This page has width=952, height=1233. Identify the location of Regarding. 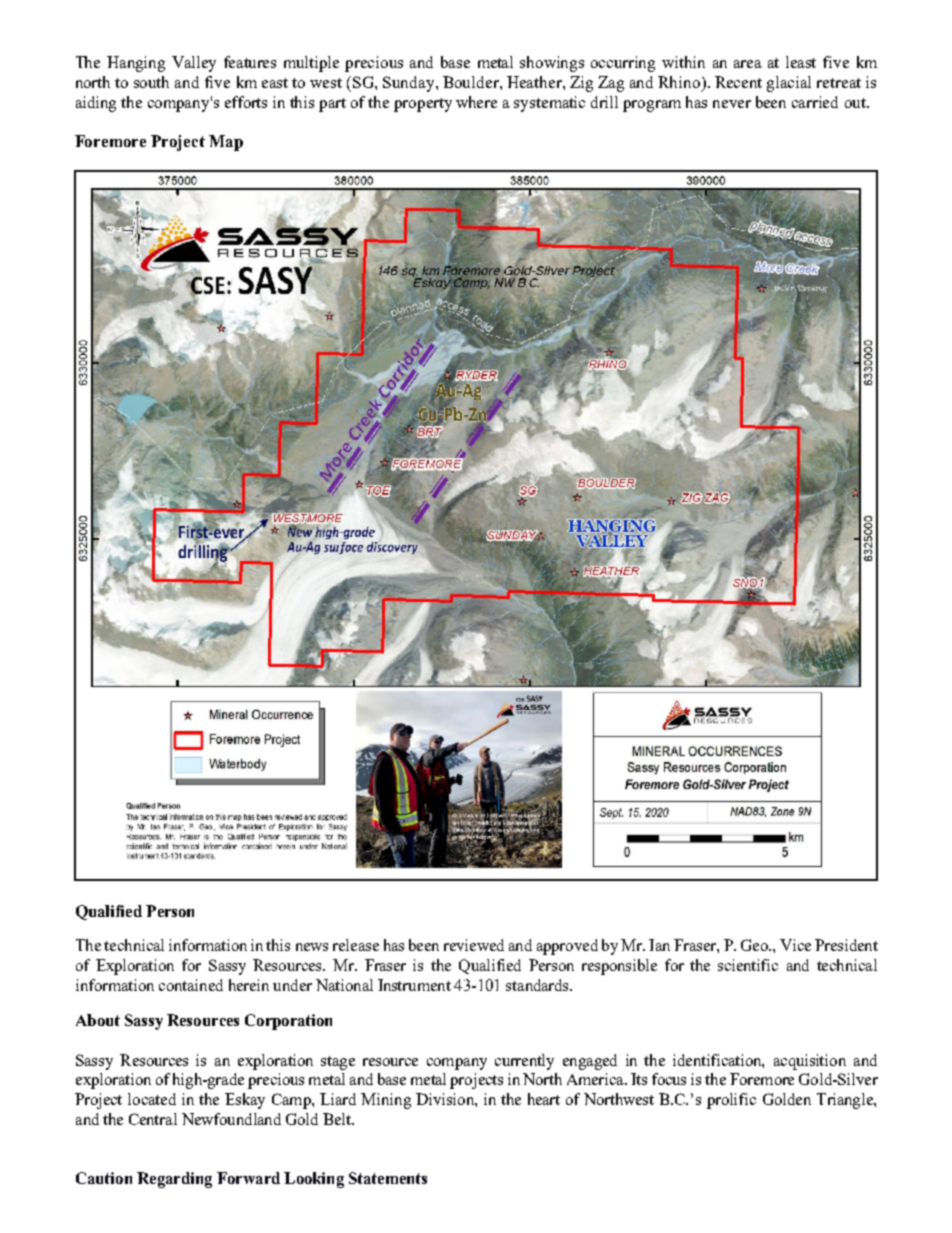
(174, 1180).
